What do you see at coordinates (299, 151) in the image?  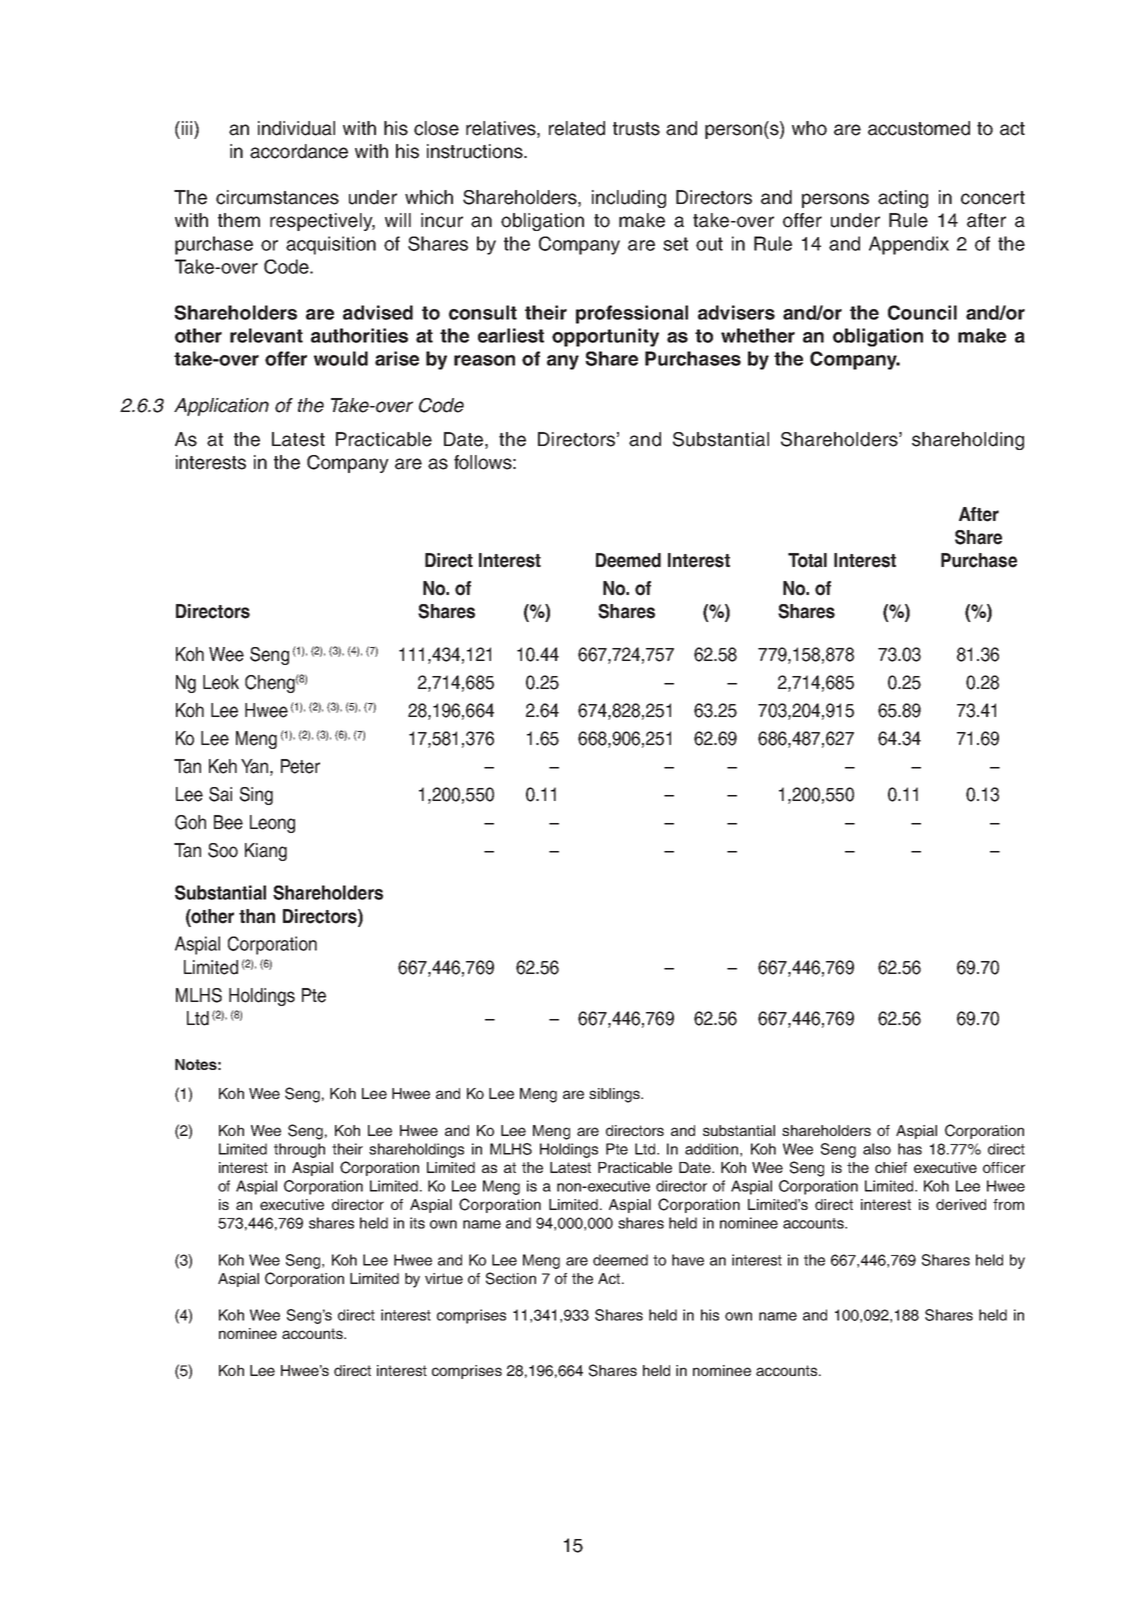 I see `accordance` at bounding box center [299, 151].
